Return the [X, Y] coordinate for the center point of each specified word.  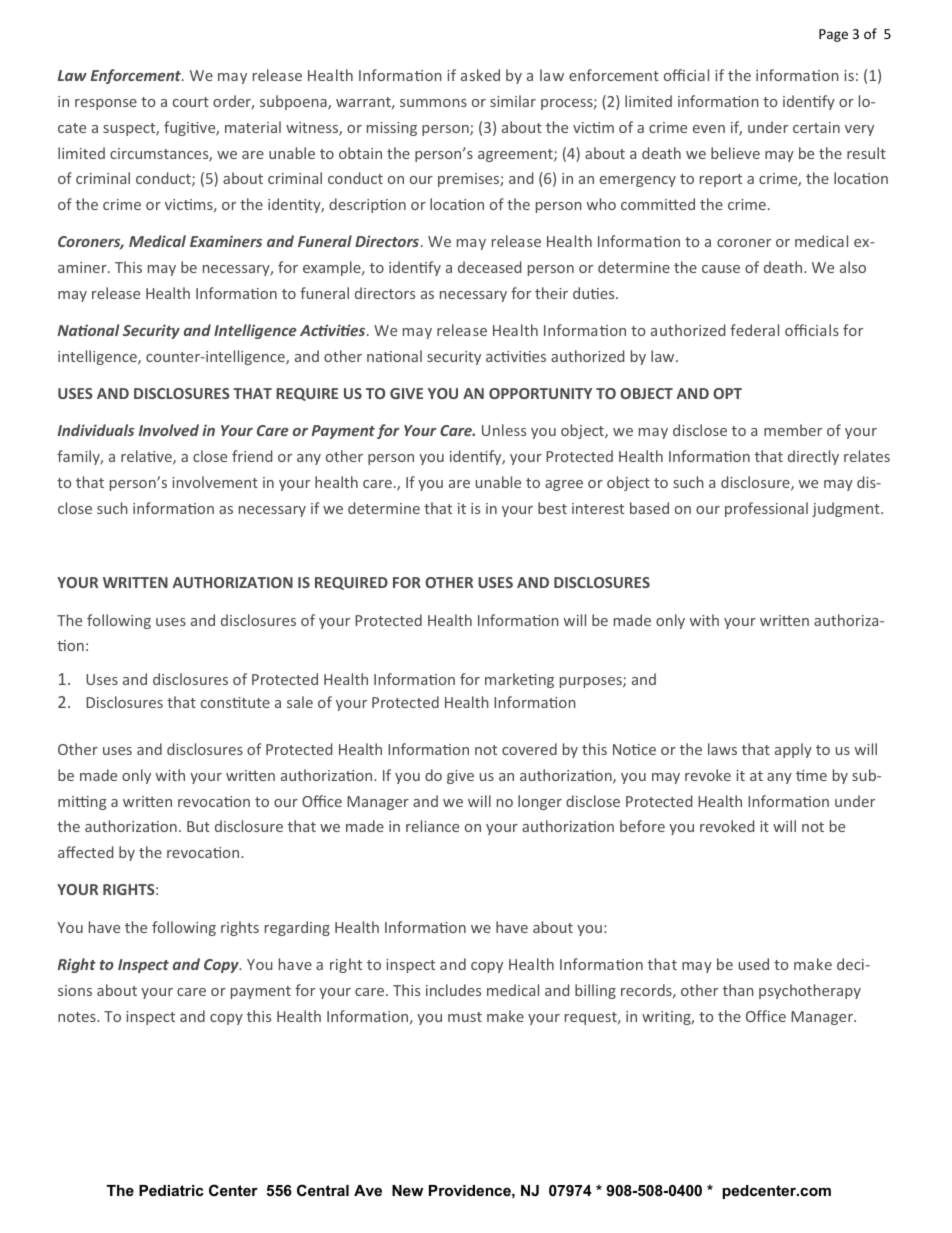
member [793, 430]
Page [833, 35]
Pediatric [171, 1190]
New [407, 1190]
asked [480, 75]
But [198, 826]
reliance [432, 826]
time [811, 775]
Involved [169, 430]
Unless [504, 430]
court [191, 102]
